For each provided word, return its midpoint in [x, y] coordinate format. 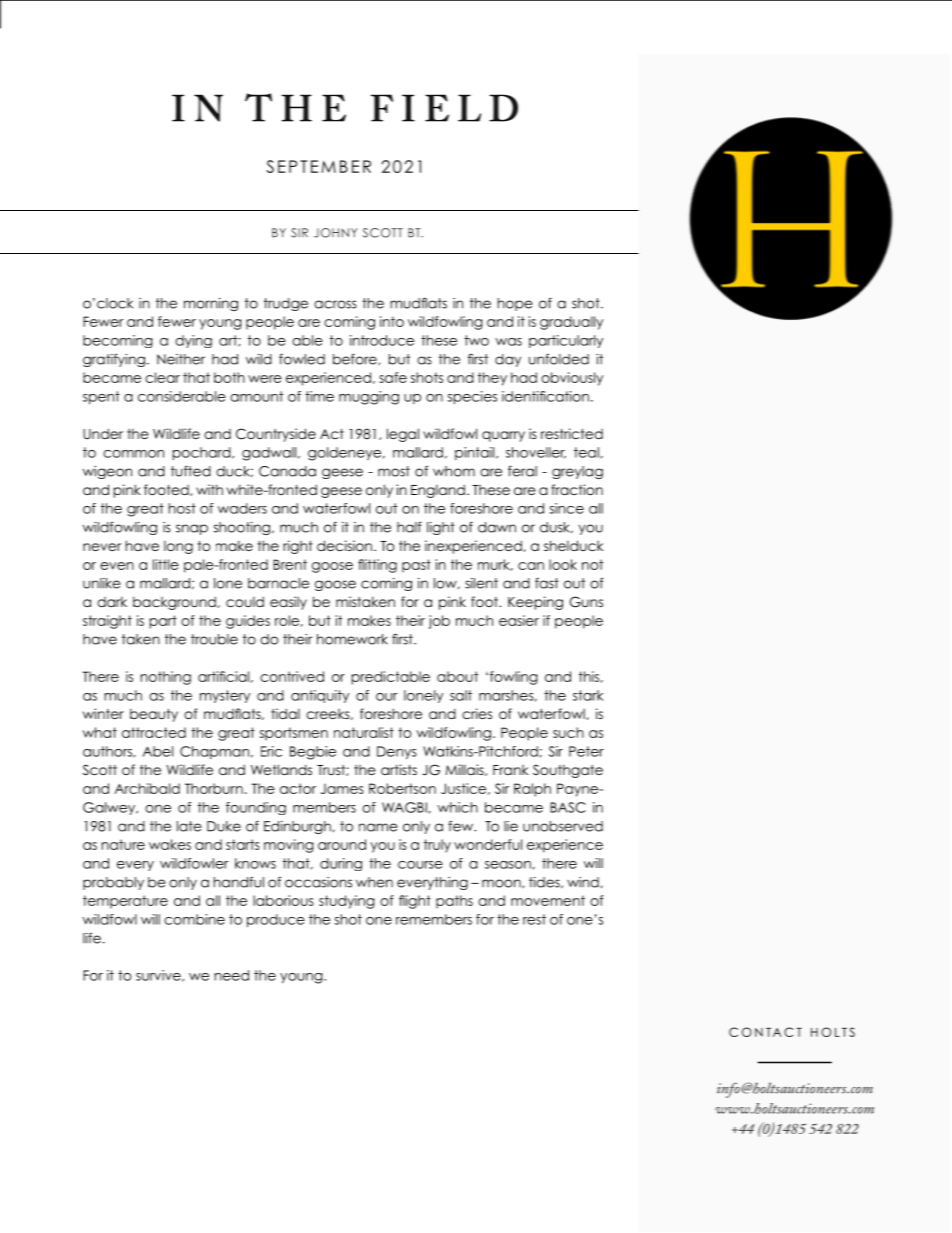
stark [588, 695]
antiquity [320, 696]
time [319, 396]
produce [276, 921]
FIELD [444, 108]
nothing [166, 678]
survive [159, 976]
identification [545, 396]
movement [548, 900]
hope [515, 304]
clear [162, 377]
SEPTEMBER [318, 166]
